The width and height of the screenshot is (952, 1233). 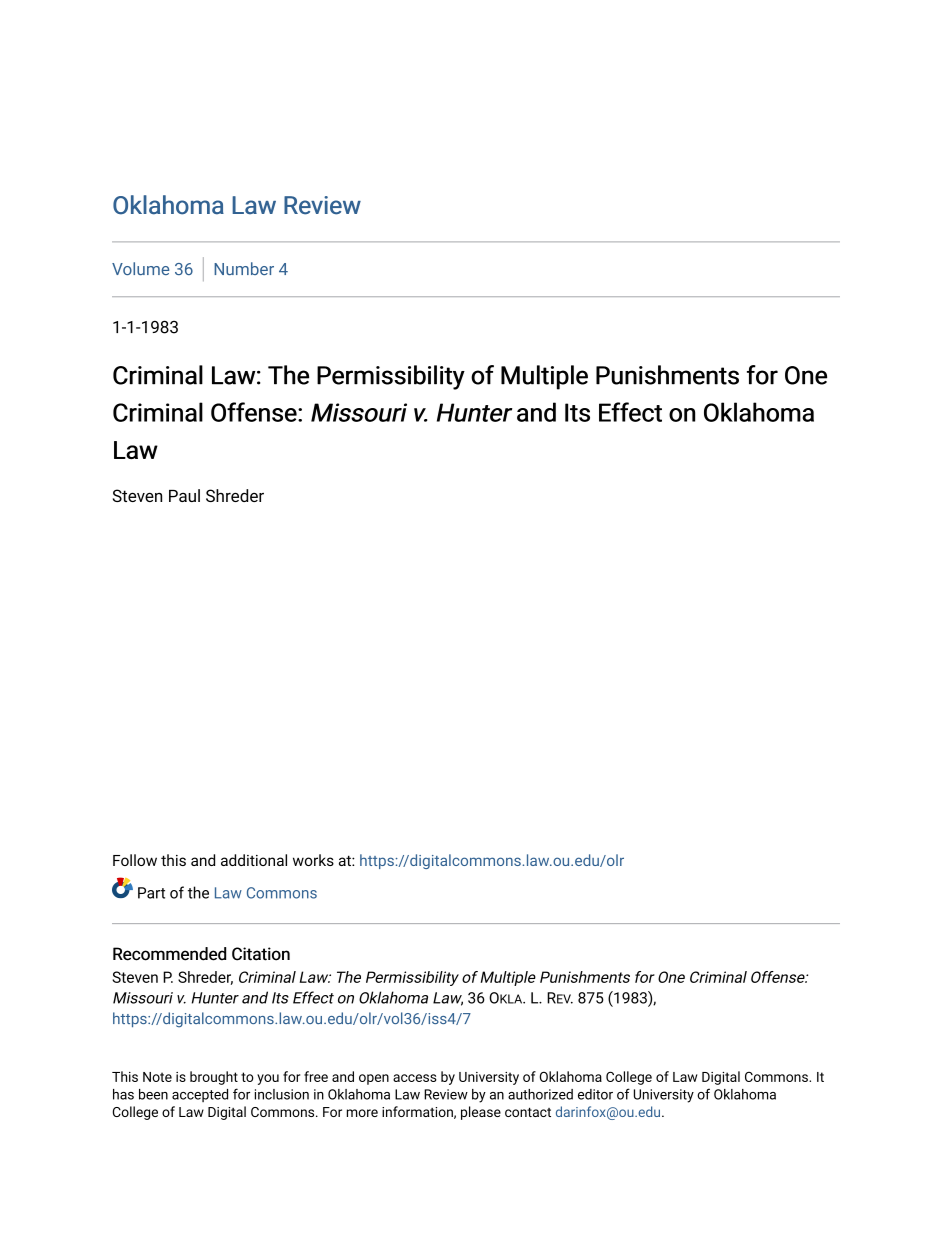 What do you see at coordinates (244, 268) in the screenshot?
I see `Number` at bounding box center [244, 268].
